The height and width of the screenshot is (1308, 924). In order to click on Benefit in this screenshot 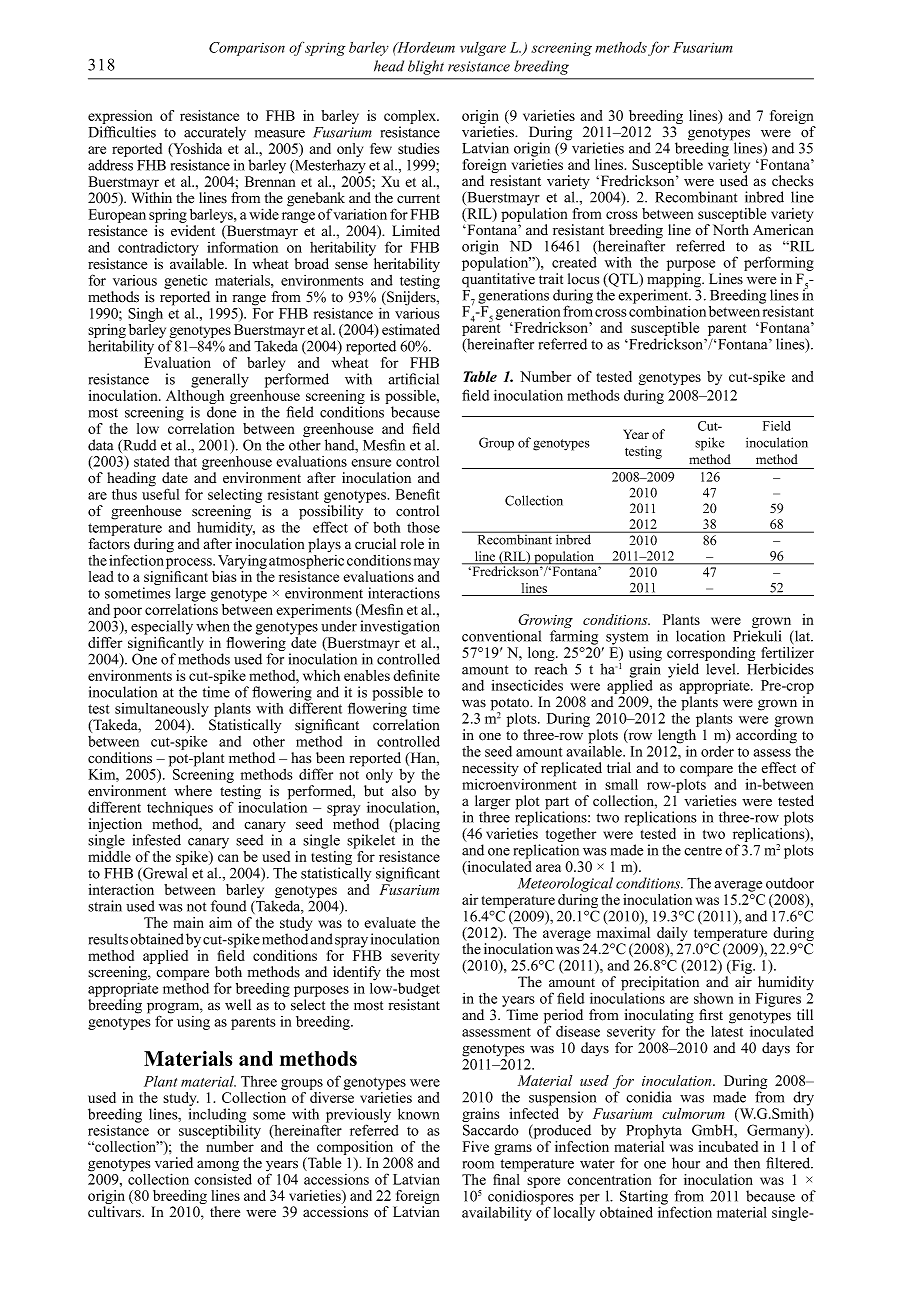, I will do `click(418, 494)`.
